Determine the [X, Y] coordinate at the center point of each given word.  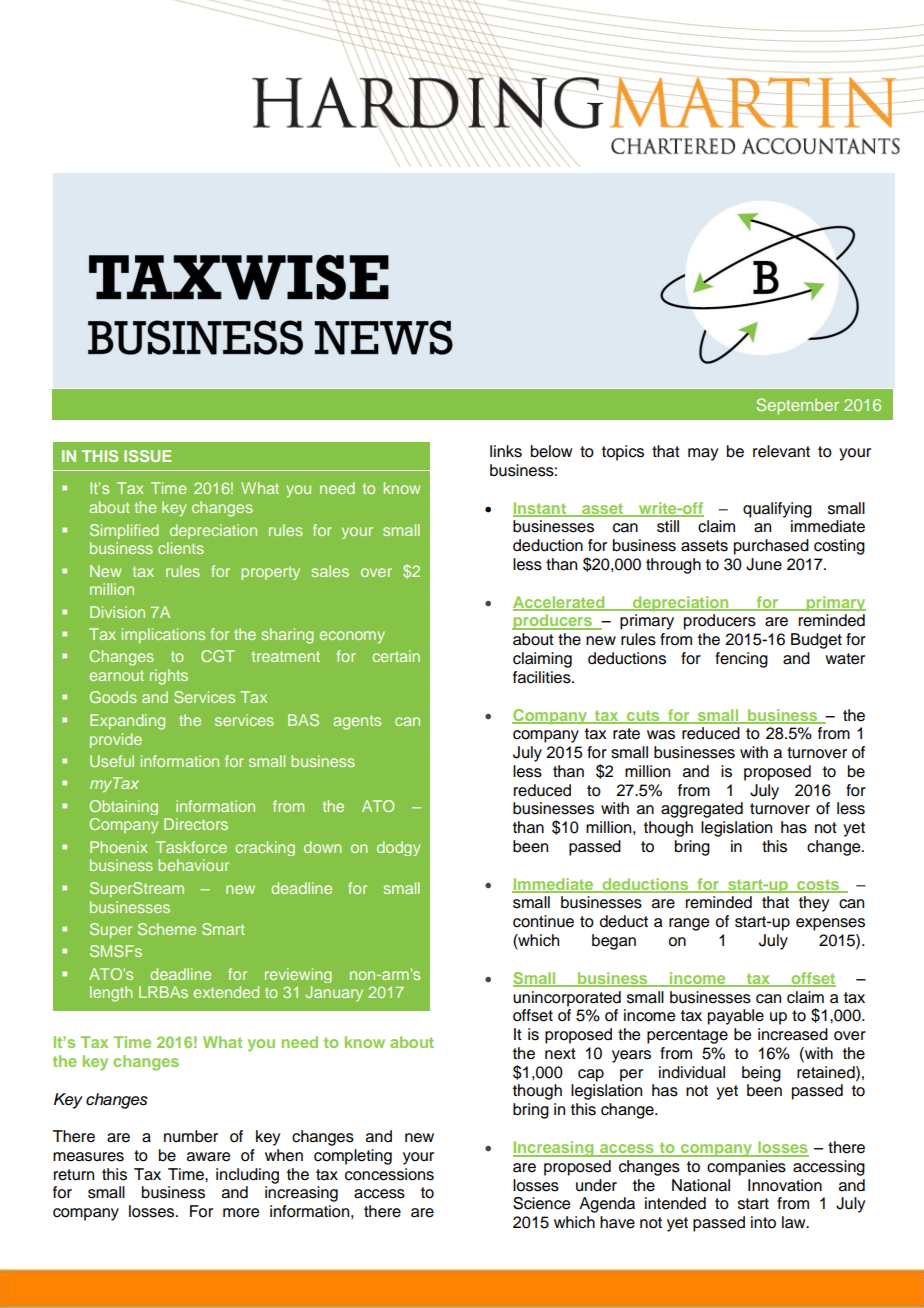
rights [169, 677]
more [241, 1213]
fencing [741, 660]
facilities [543, 677]
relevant [781, 451]
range [689, 924]
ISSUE [148, 456]
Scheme [167, 929]
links [506, 451]
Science [541, 1203]
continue [543, 921]
